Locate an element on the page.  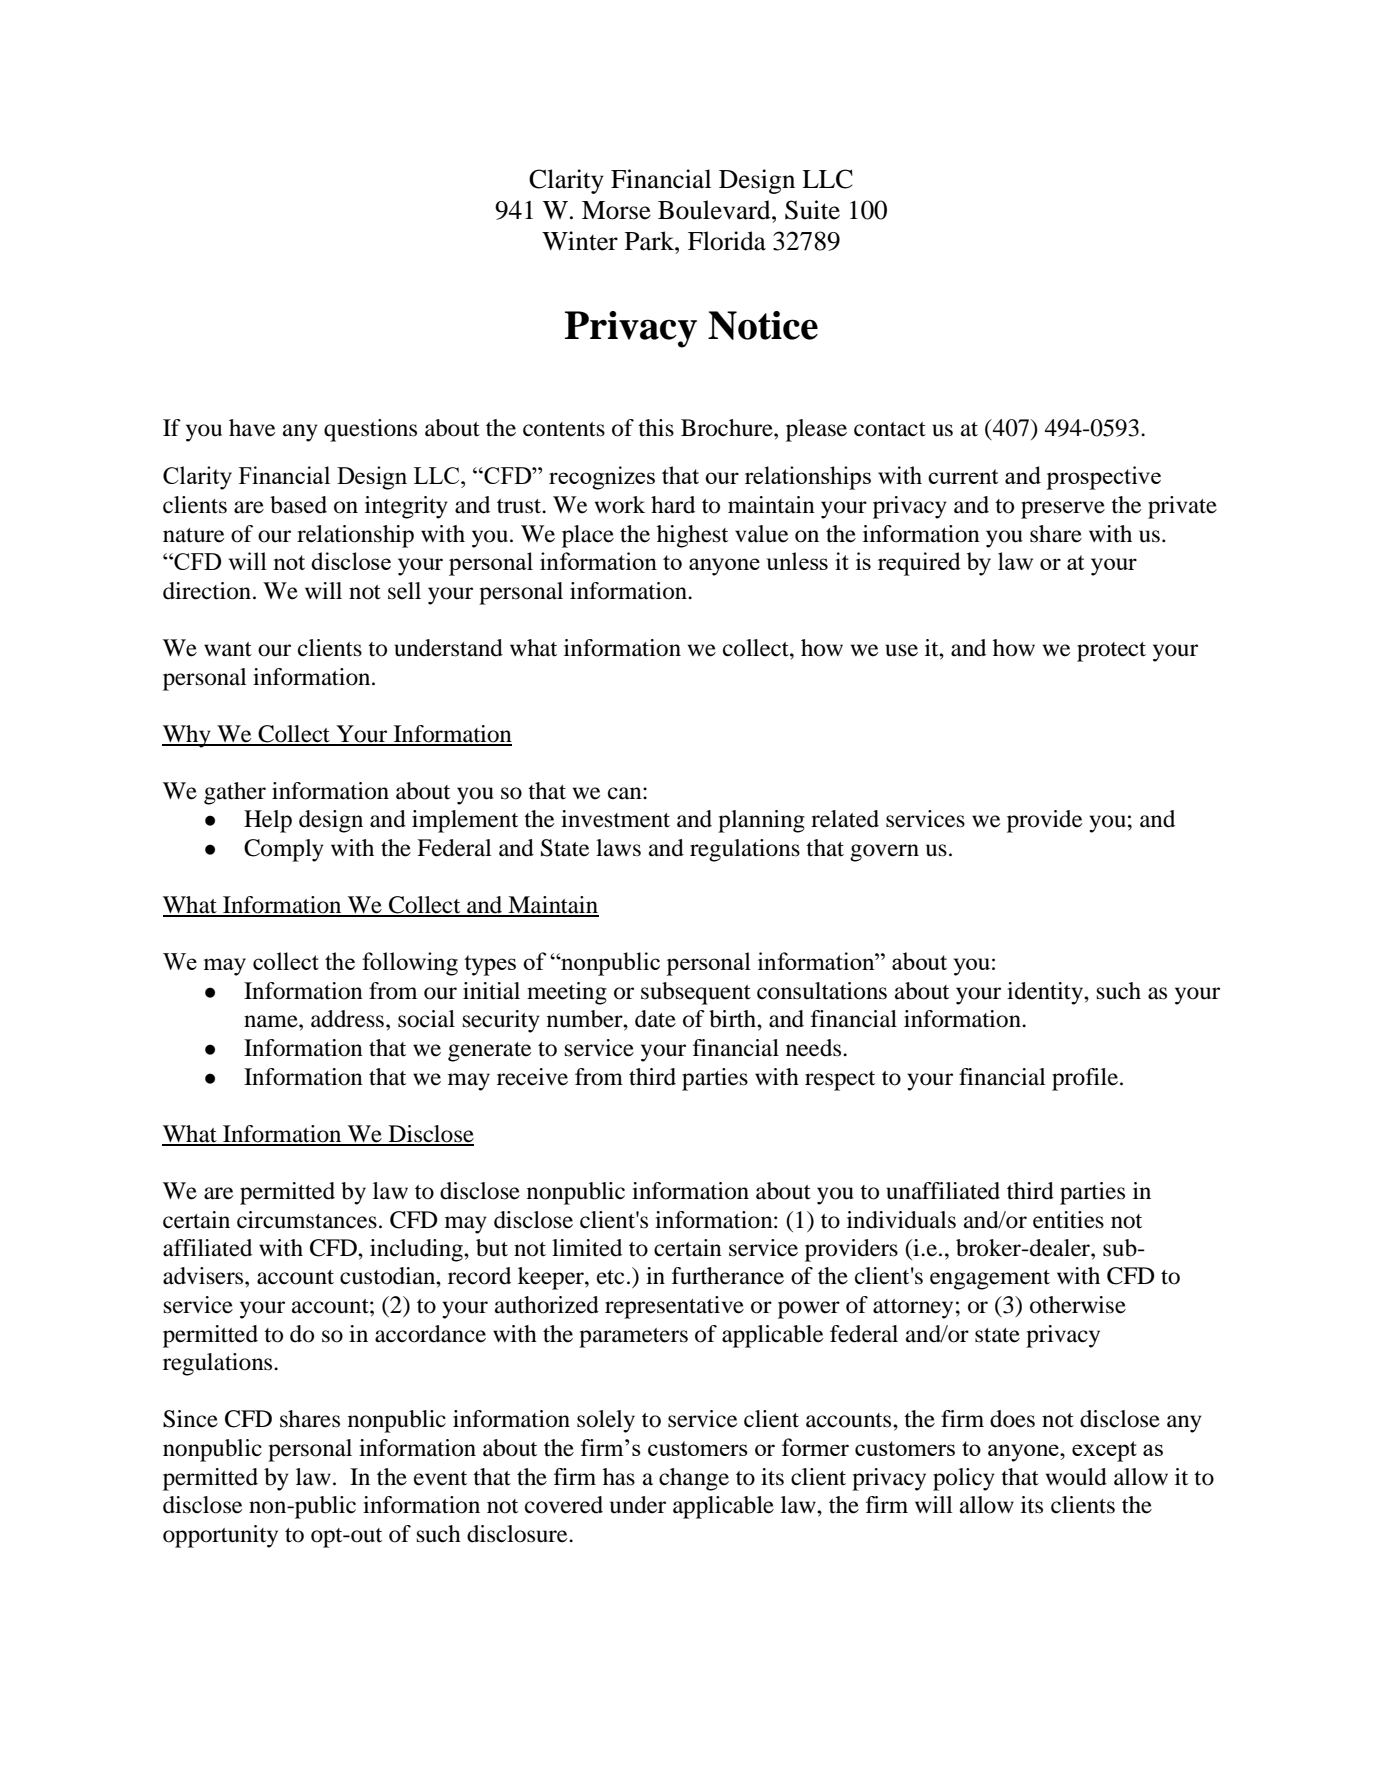
date is located at coordinates (655, 1019).
